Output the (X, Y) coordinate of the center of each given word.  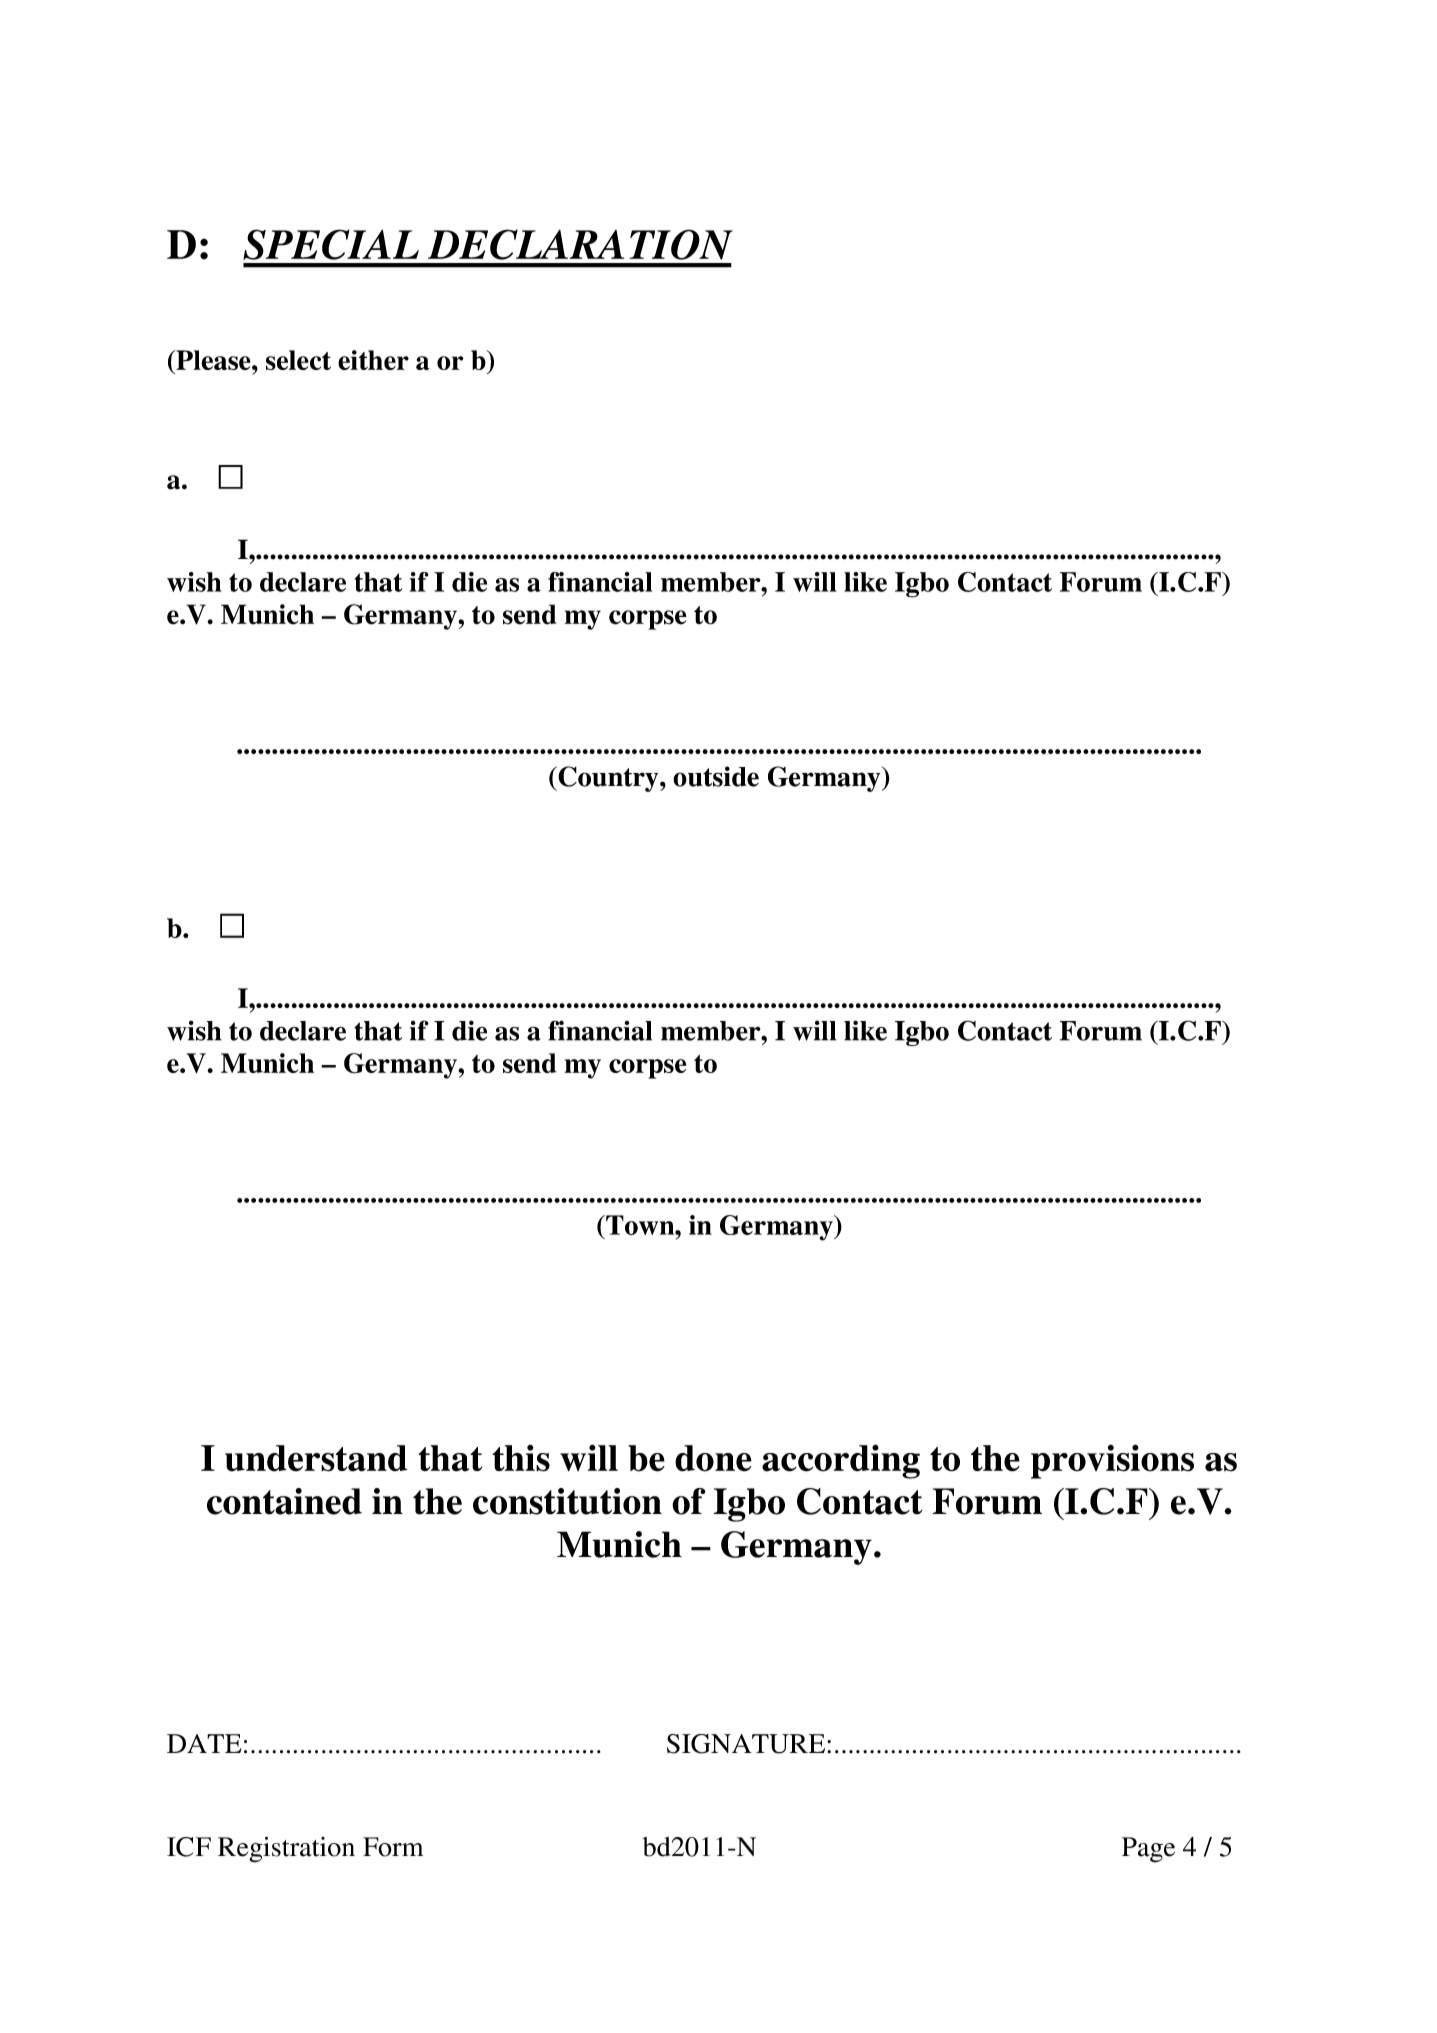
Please (213, 360)
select (298, 360)
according (841, 1461)
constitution (567, 1501)
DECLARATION (580, 244)
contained (284, 1501)
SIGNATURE (747, 1744)
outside (716, 776)
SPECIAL (331, 244)
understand (316, 1458)
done (713, 1458)
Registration (286, 1849)
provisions (1112, 1461)
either (373, 360)
